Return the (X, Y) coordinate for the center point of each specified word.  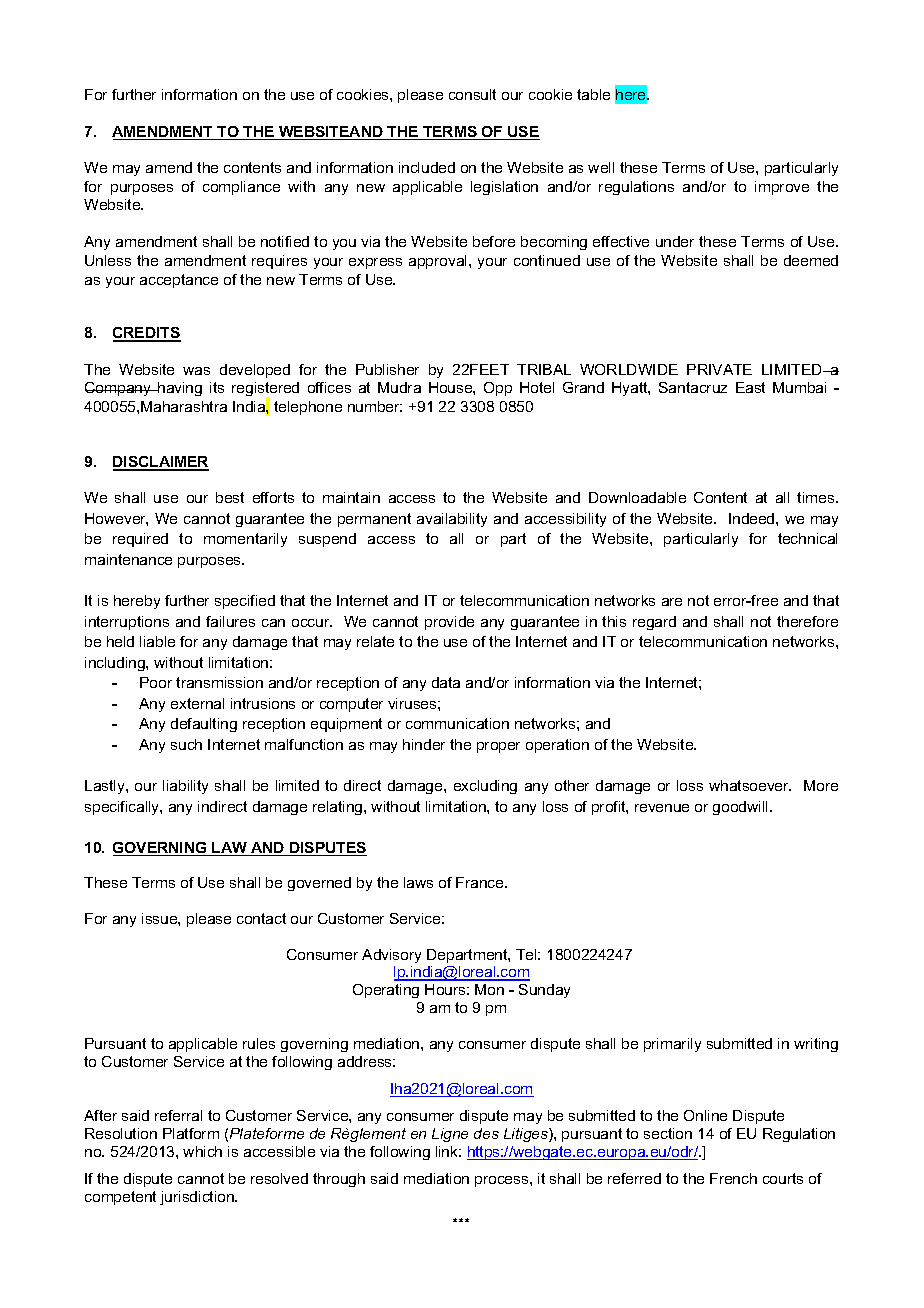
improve (782, 188)
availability (452, 520)
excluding (485, 787)
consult (472, 94)
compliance (241, 188)
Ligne (450, 1135)
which (202, 1151)
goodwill (742, 808)
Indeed (753, 518)
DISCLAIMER (161, 463)
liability (185, 787)
